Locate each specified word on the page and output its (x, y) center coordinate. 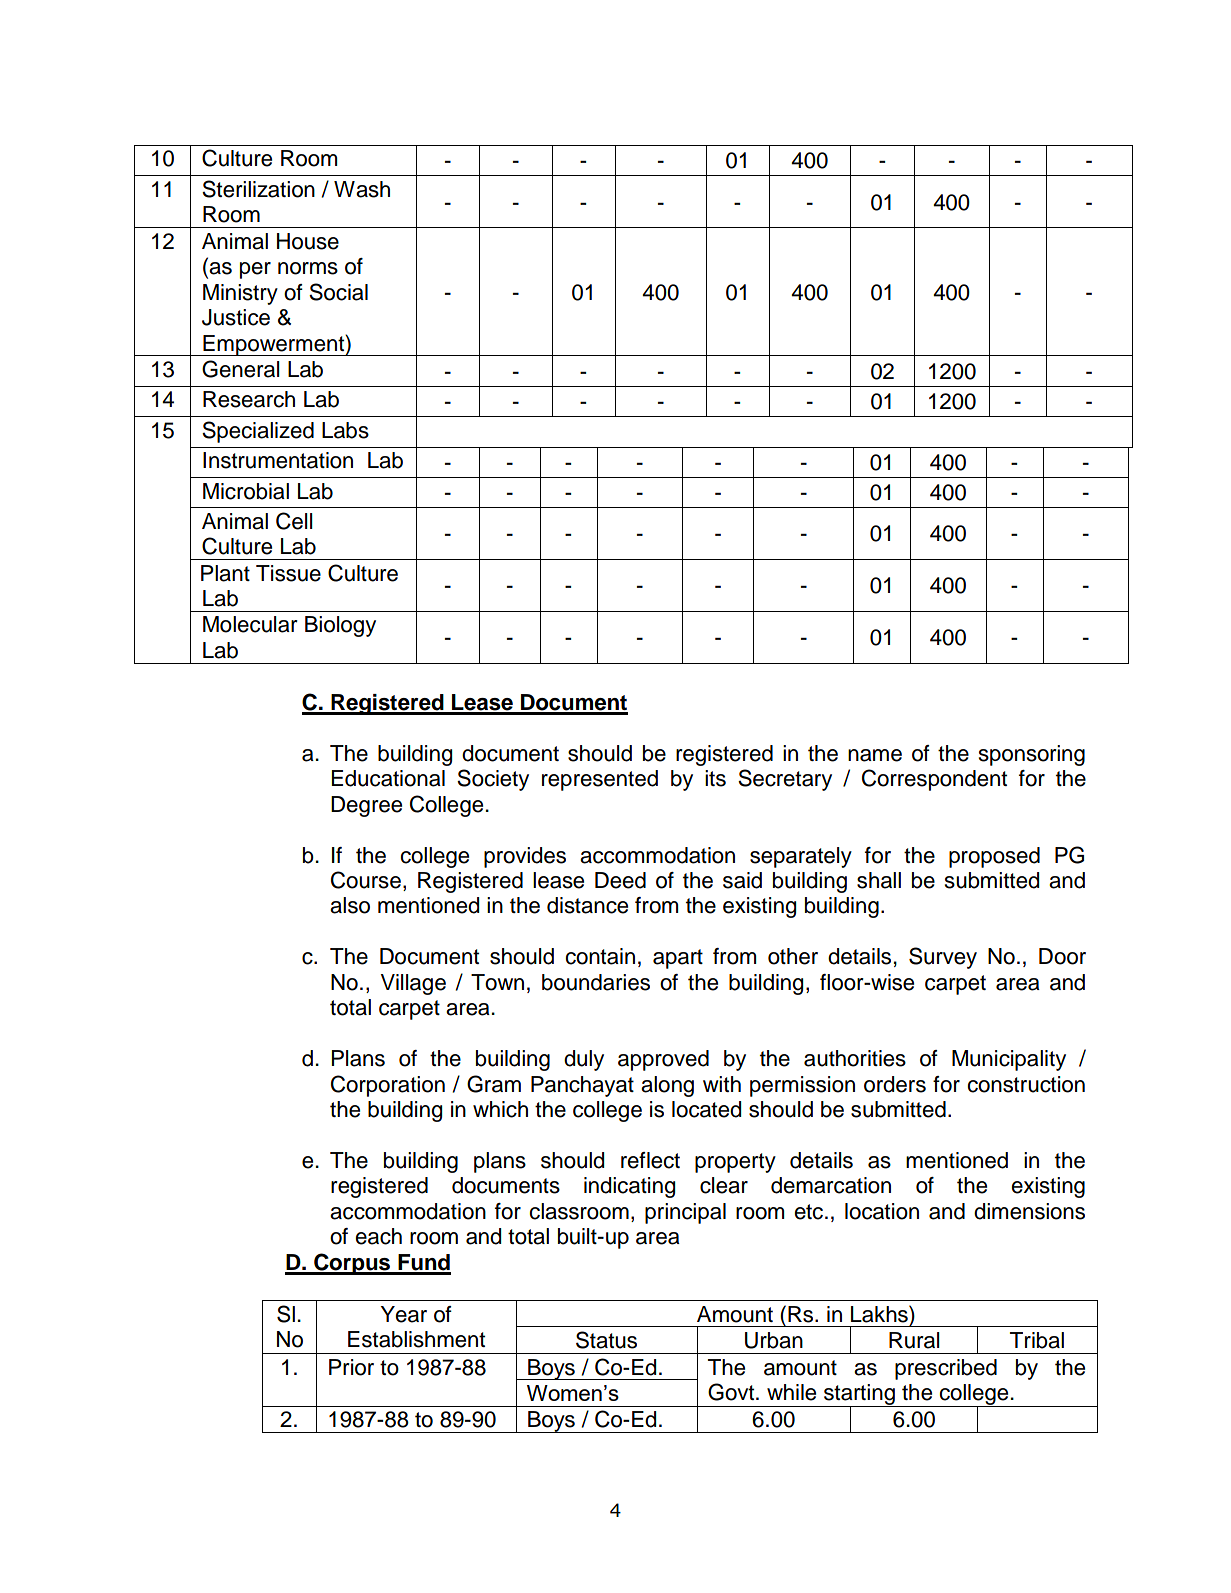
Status (606, 1340)
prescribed (946, 1369)
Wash (362, 189)
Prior (351, 1367)
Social (338, 292)
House (308, 241)
